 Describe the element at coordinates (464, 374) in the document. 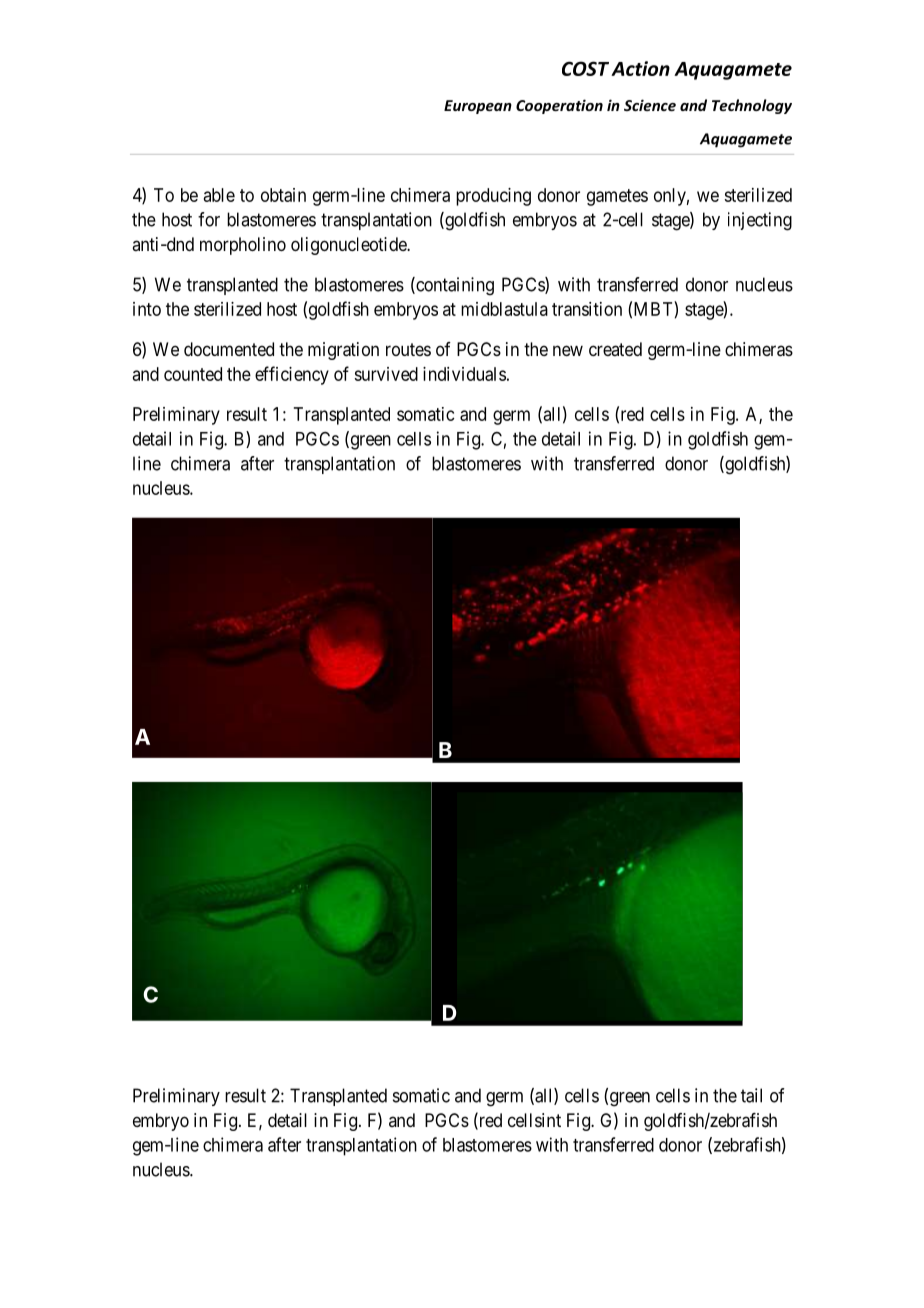

I see `individuals` at that location.
